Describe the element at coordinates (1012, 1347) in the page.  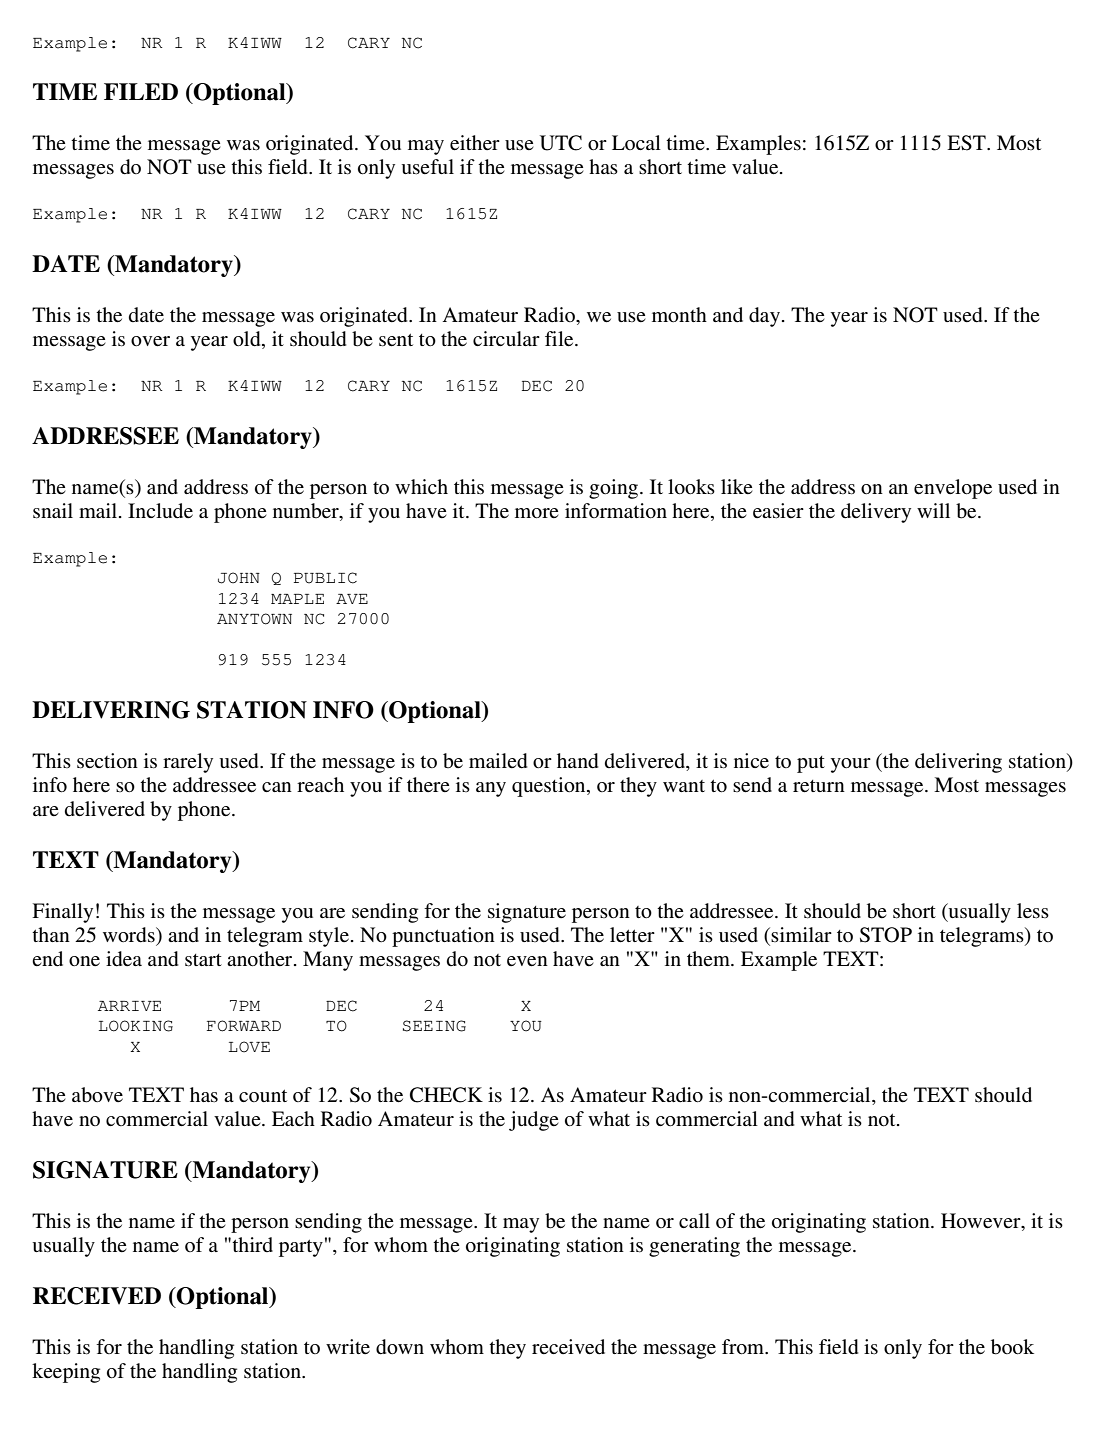
I see `book` at that location.
